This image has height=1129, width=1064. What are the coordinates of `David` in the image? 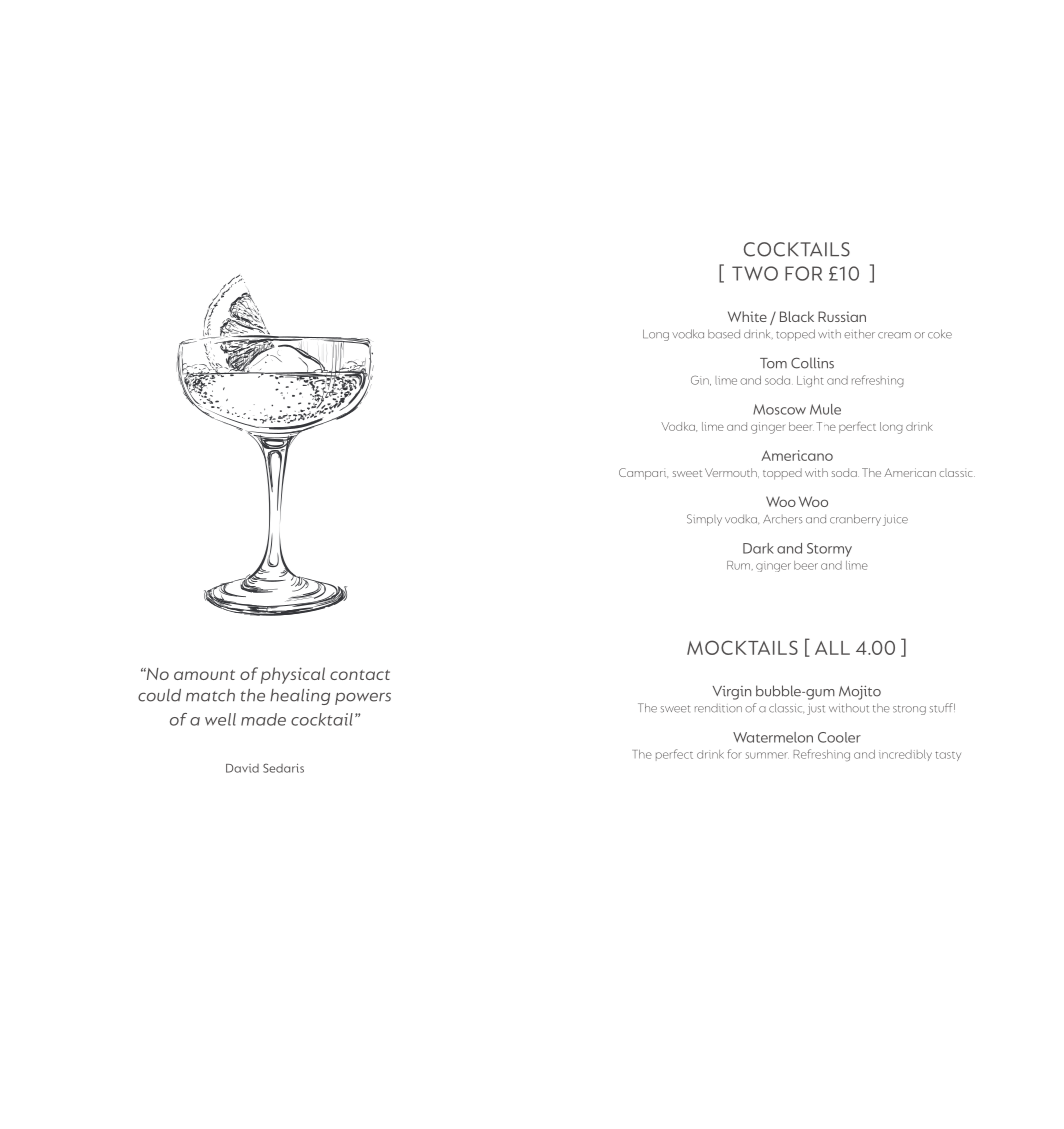 It's located at (242, 768).
